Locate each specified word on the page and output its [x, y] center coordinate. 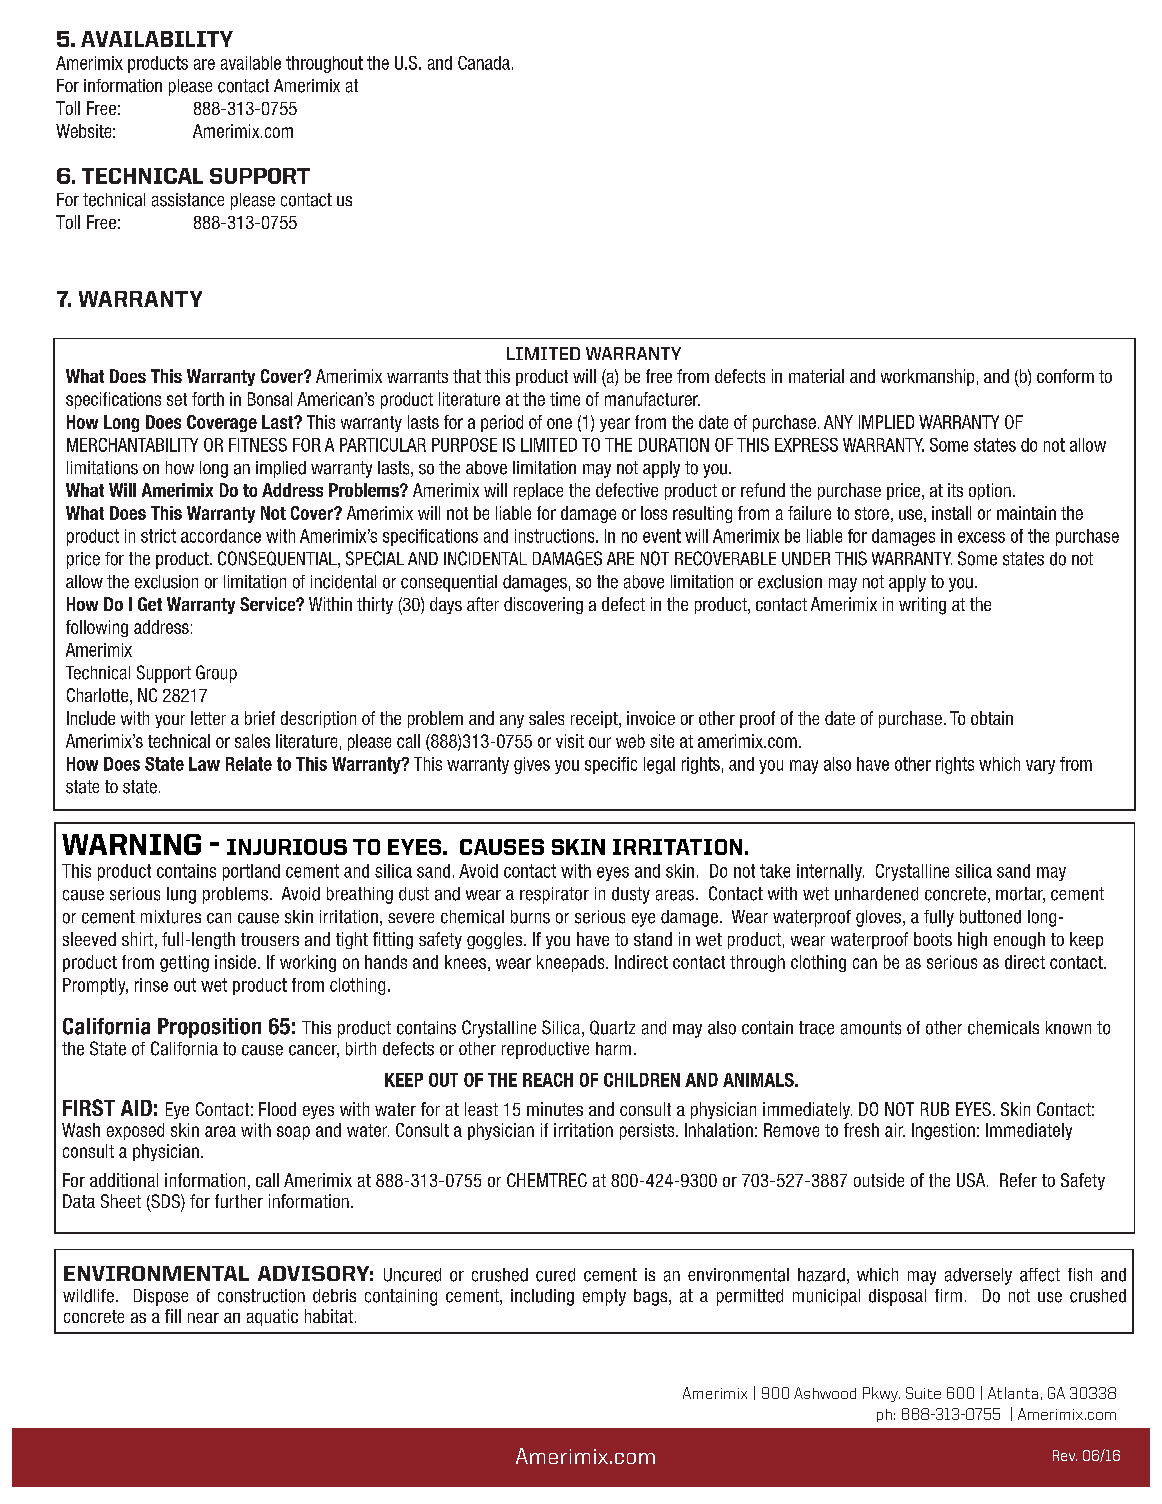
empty [604, 1297]
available [251, 63]
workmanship [927, 377]
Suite [923, 1393]
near [203, 1318]
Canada [484, 63]
